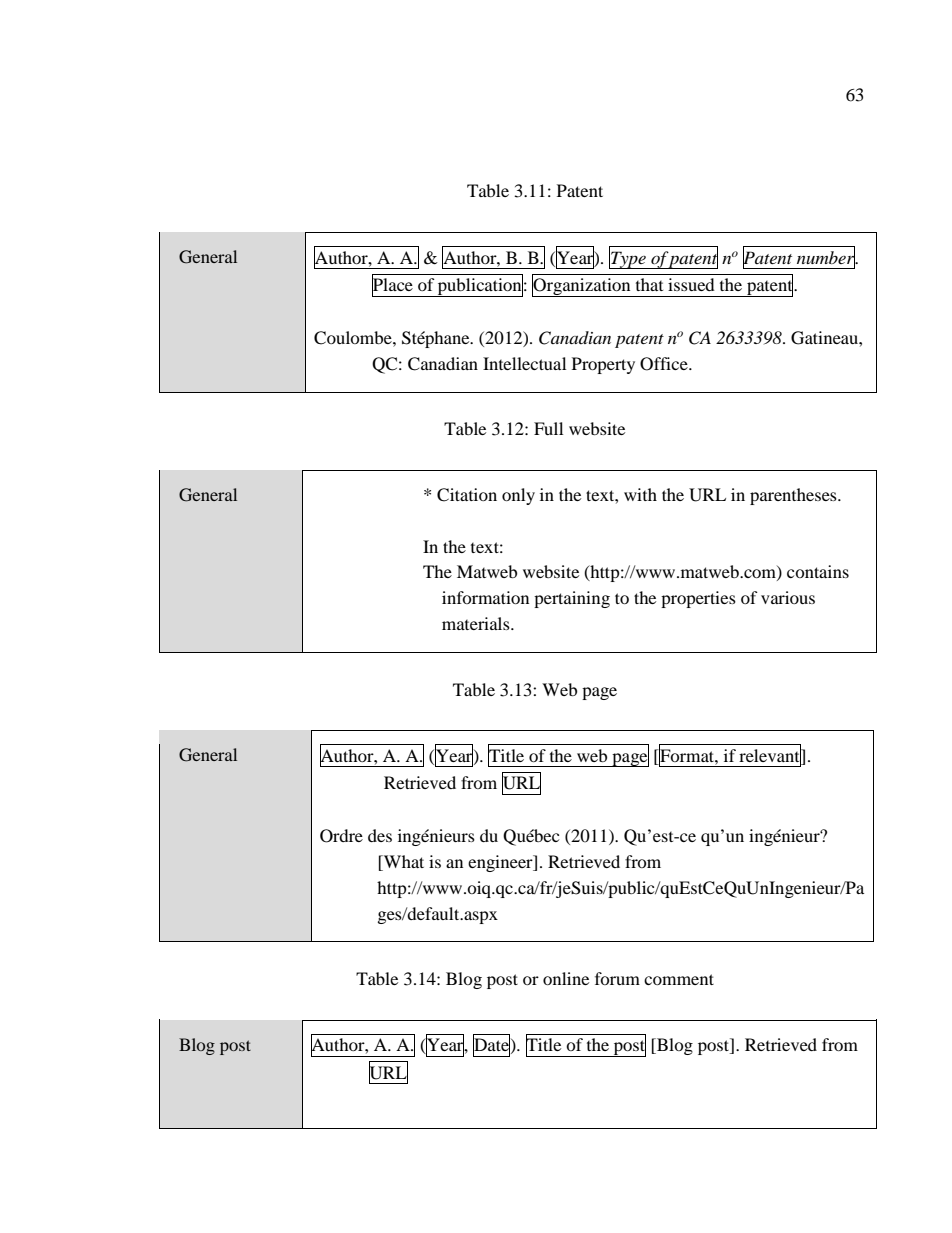  Describe the element at coordinates (827, 257) in the image. I see `number` at that location.
